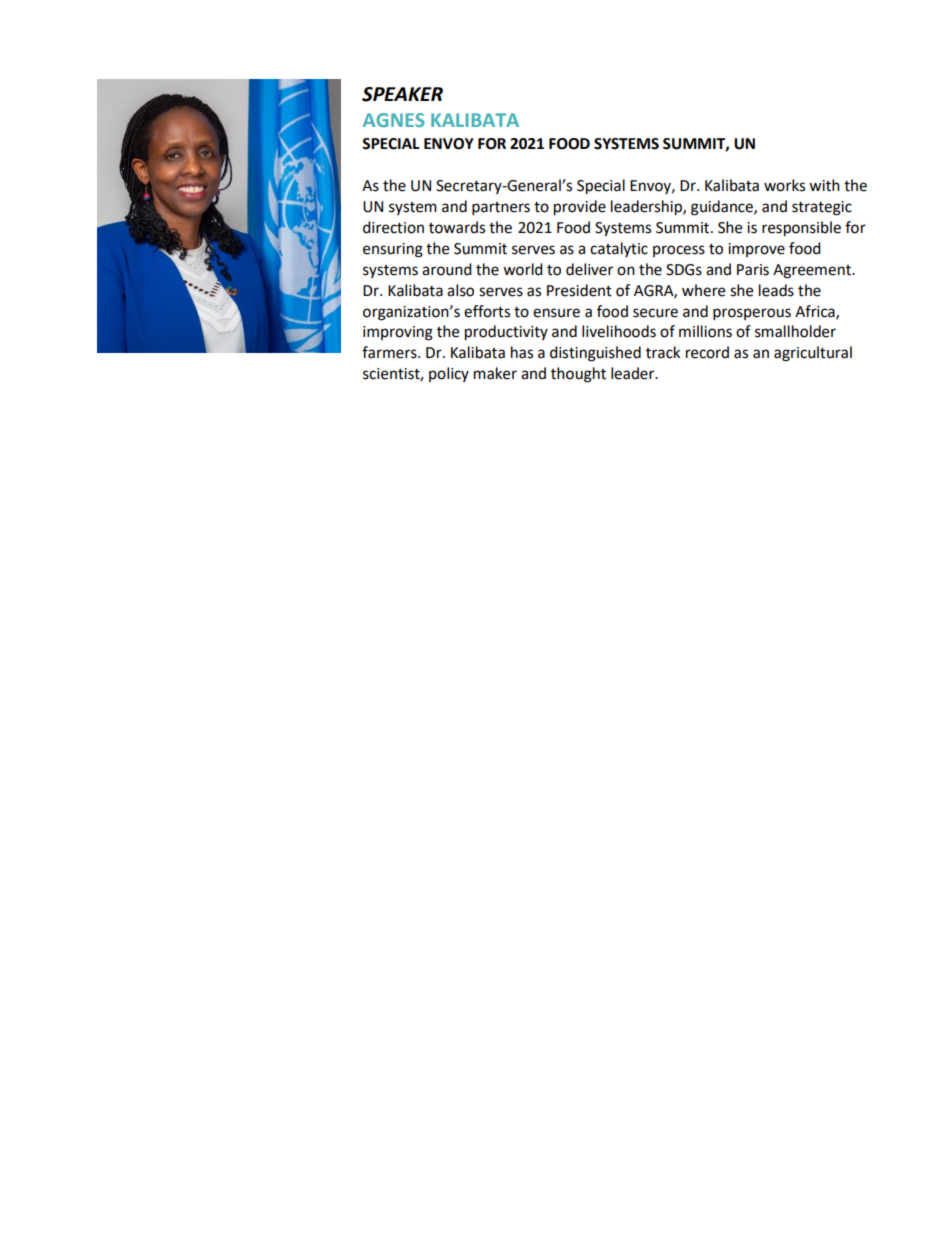 The height and width of the screenshot is (1233, 952). Describe the element at coordinates (619, 249) in the screenshot. I see `catalytic` at that location.
